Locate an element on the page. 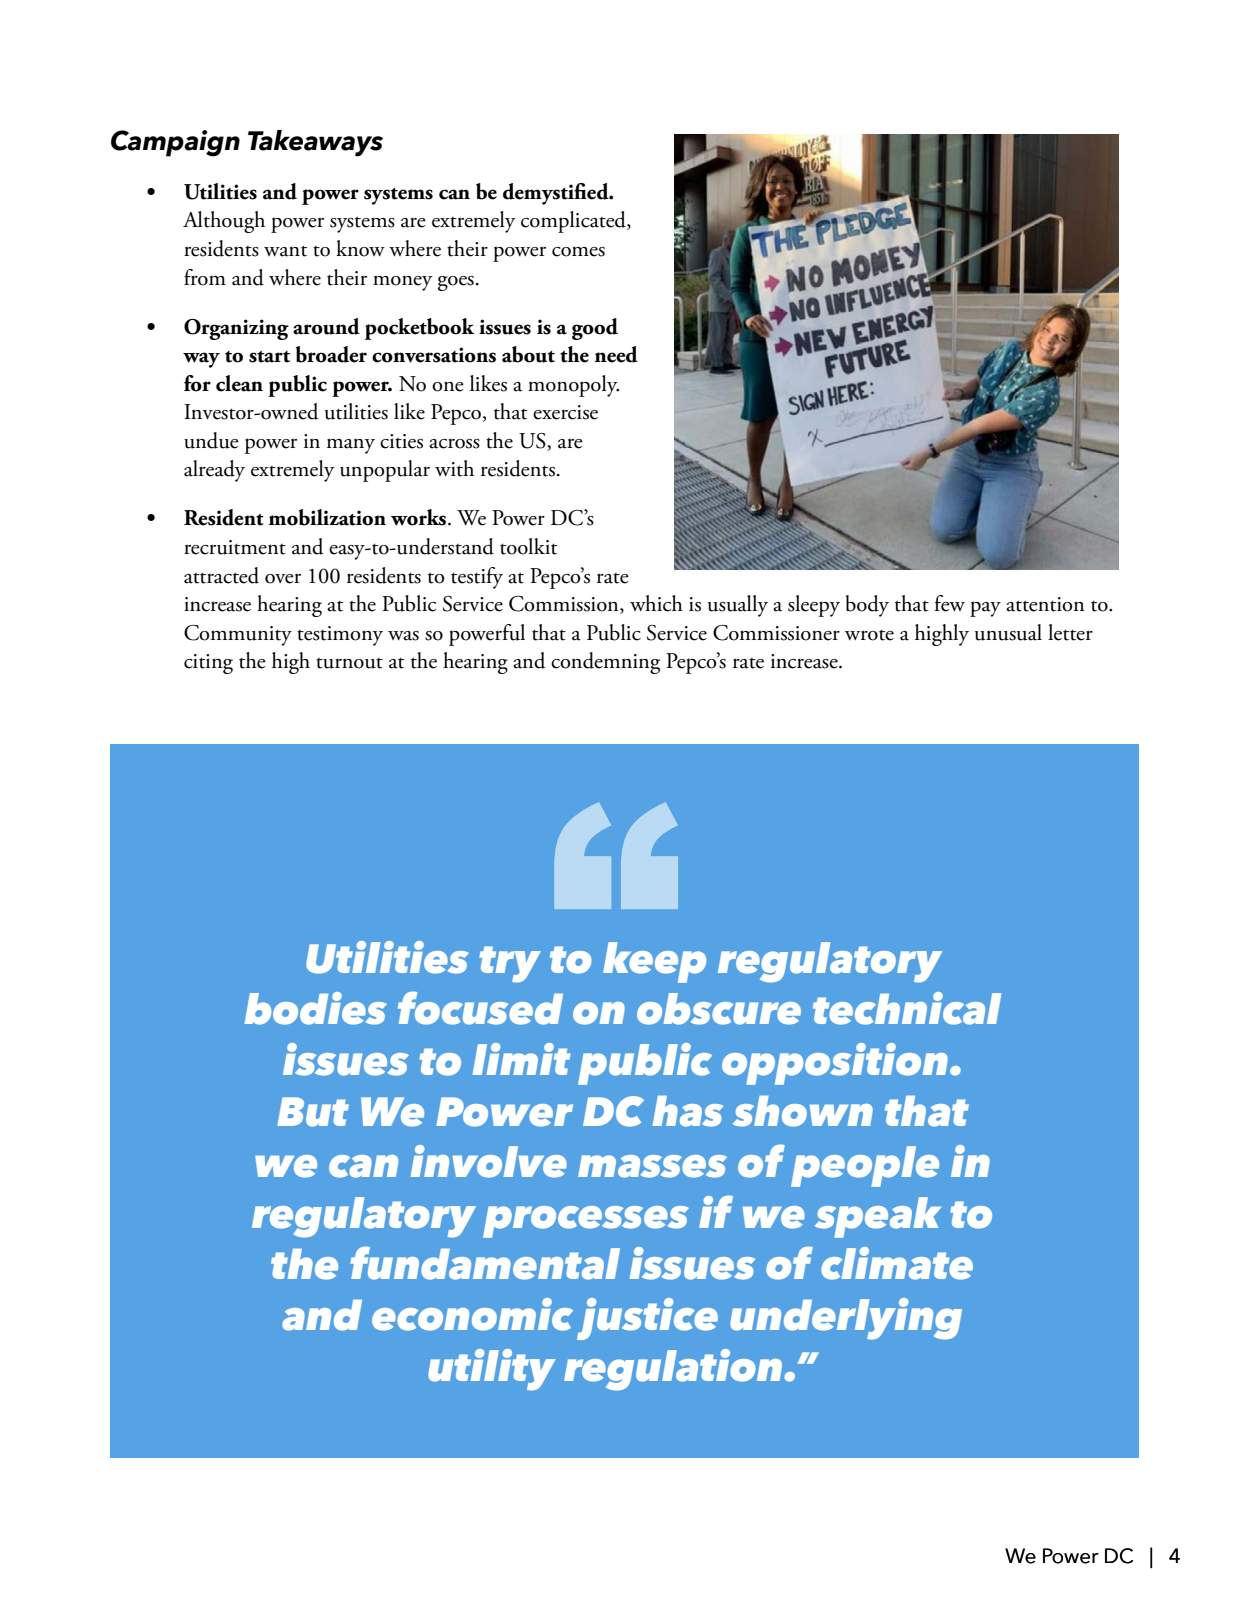 This document has width=1249, height=1616. bodies is located at coordinates (315, 1008).
